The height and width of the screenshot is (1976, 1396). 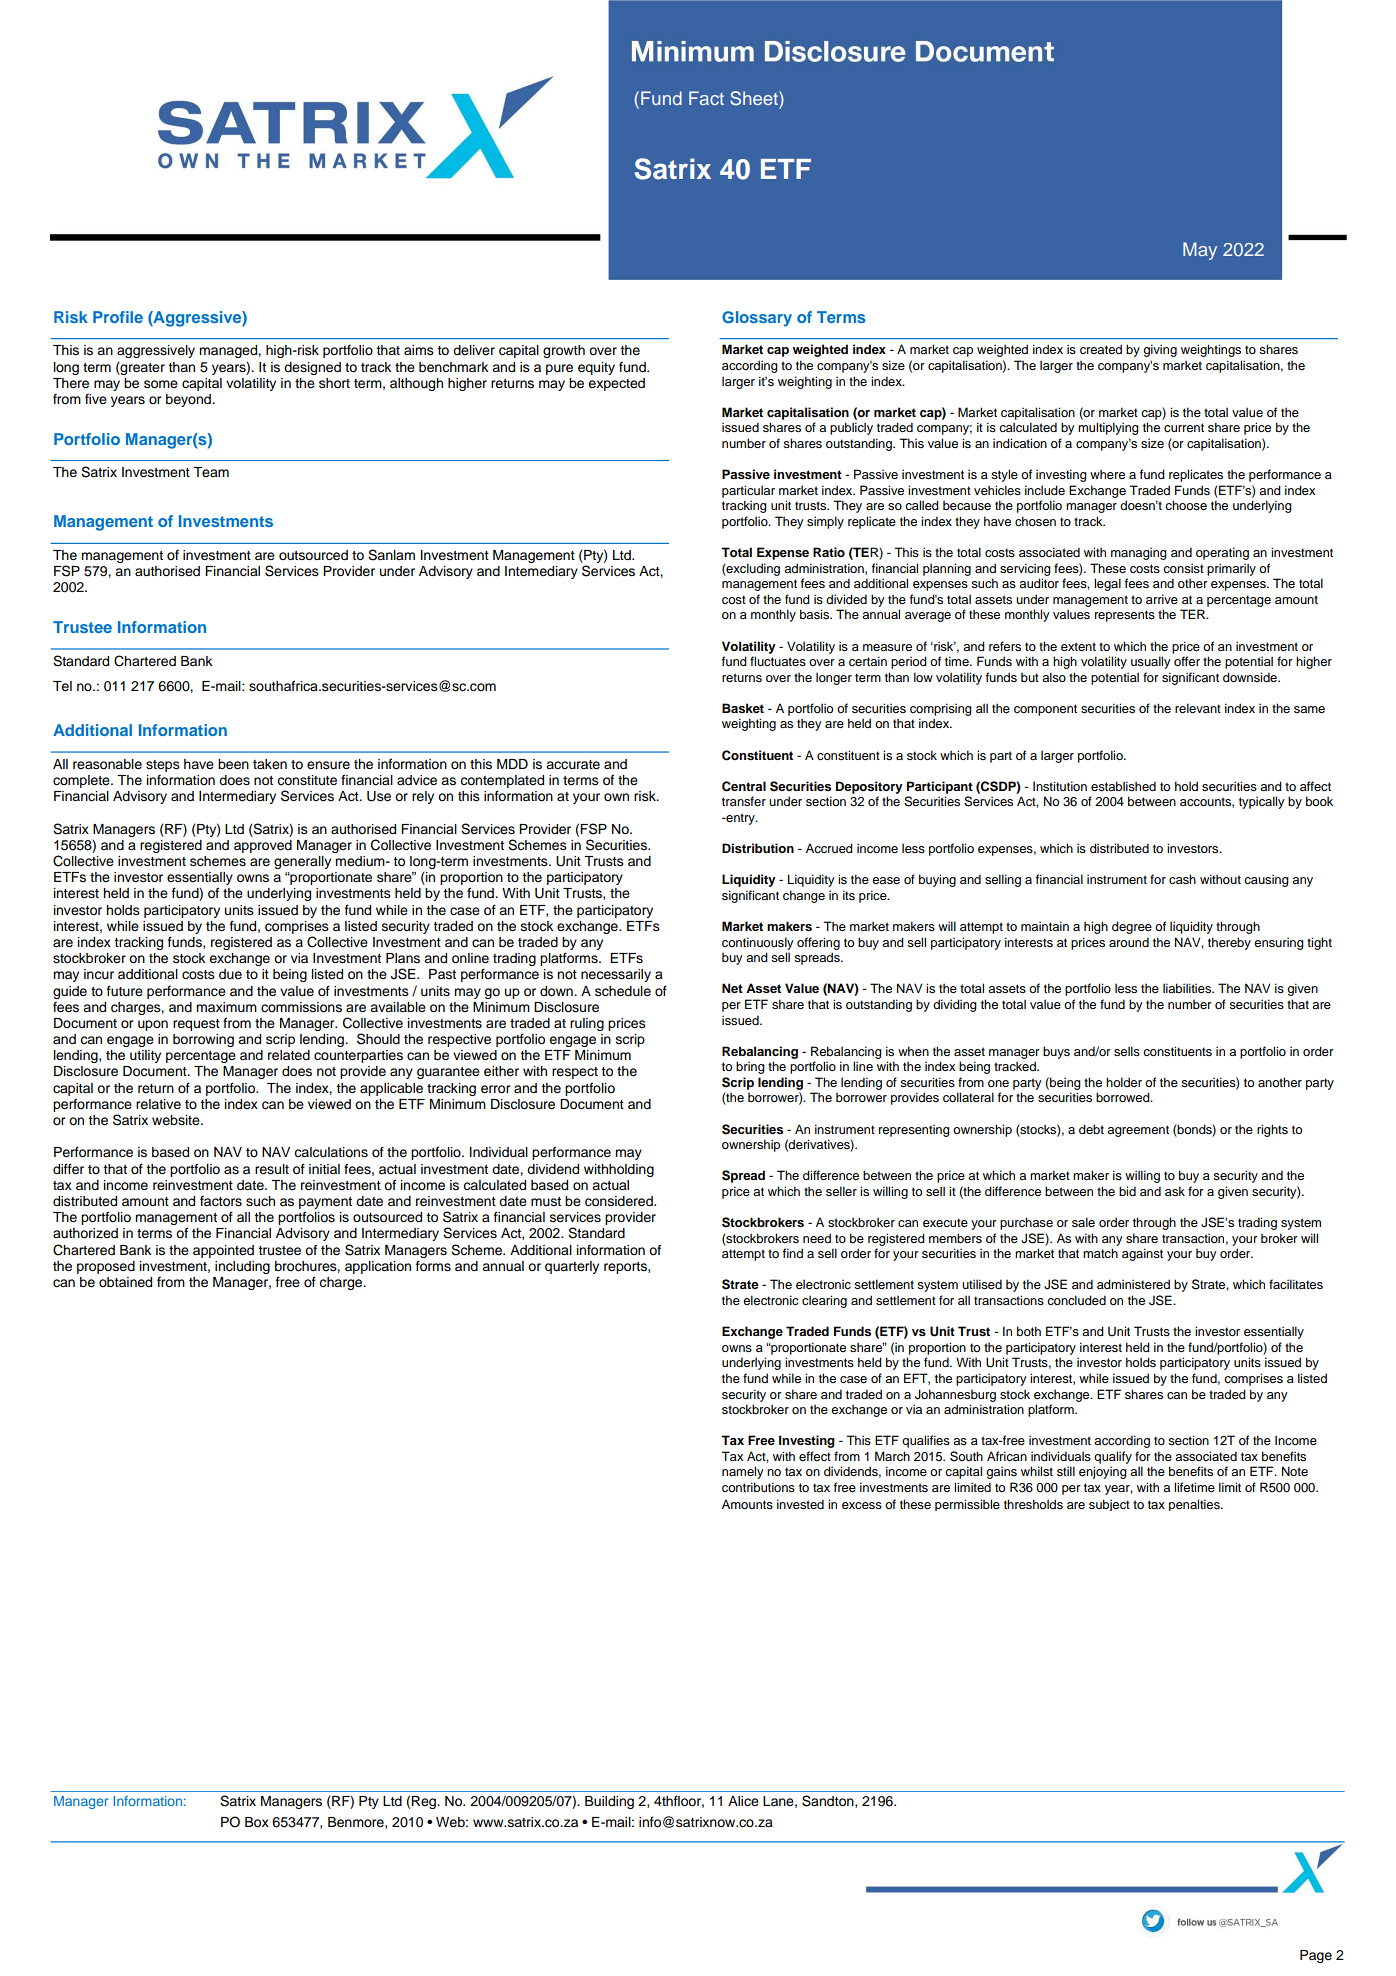 I want to click on expected, so click(x=616, y=384).
